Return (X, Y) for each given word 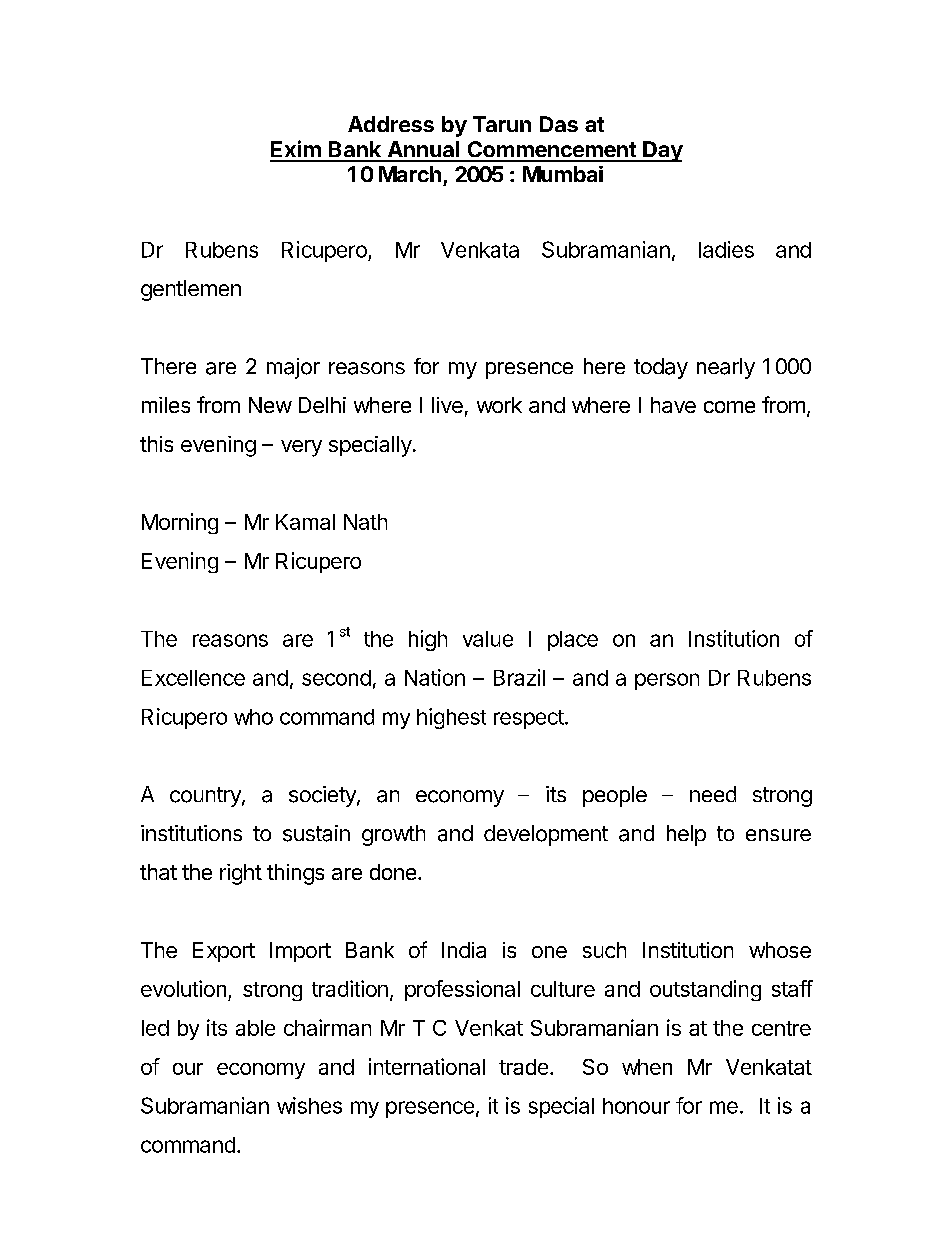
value (488, 639)
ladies (726, 249)
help (686, 835)
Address (391, 124)
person (667, 681)
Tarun (502, 124)
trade (523, 1067)
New (270, 405)
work (499, 405)
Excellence (193, 678)
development (546, 835)
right (241, 874)
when (647, 1067)
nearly (726, 368)
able (255, 1028)
